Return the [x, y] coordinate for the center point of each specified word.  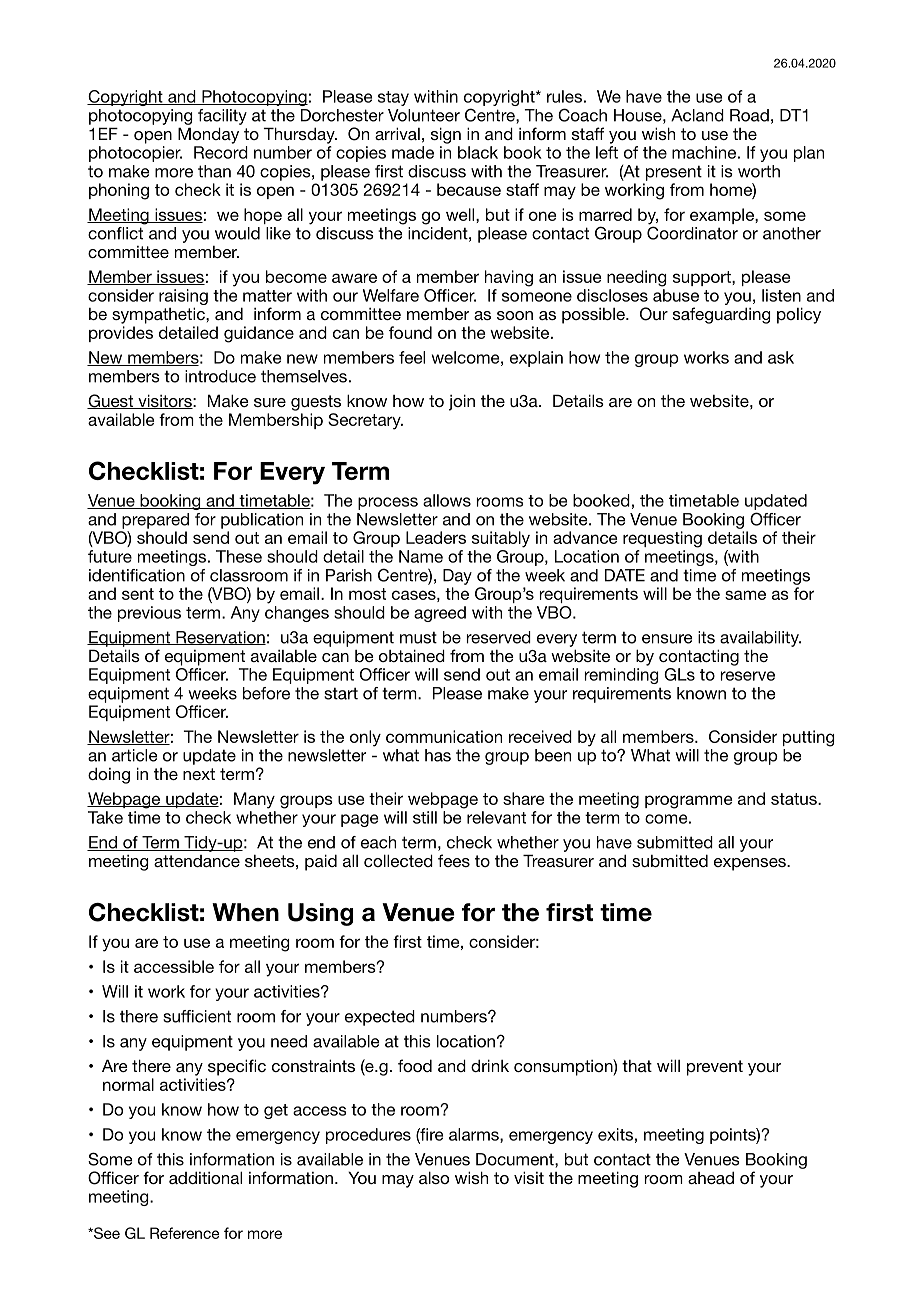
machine [704, 152]
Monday [208, 135]
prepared [155, 521]
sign [446, 135]
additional [205, 1177]
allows [447, 500]
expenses [751, 864]
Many [254, 800]
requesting [662, 539]
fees [454, 860]
